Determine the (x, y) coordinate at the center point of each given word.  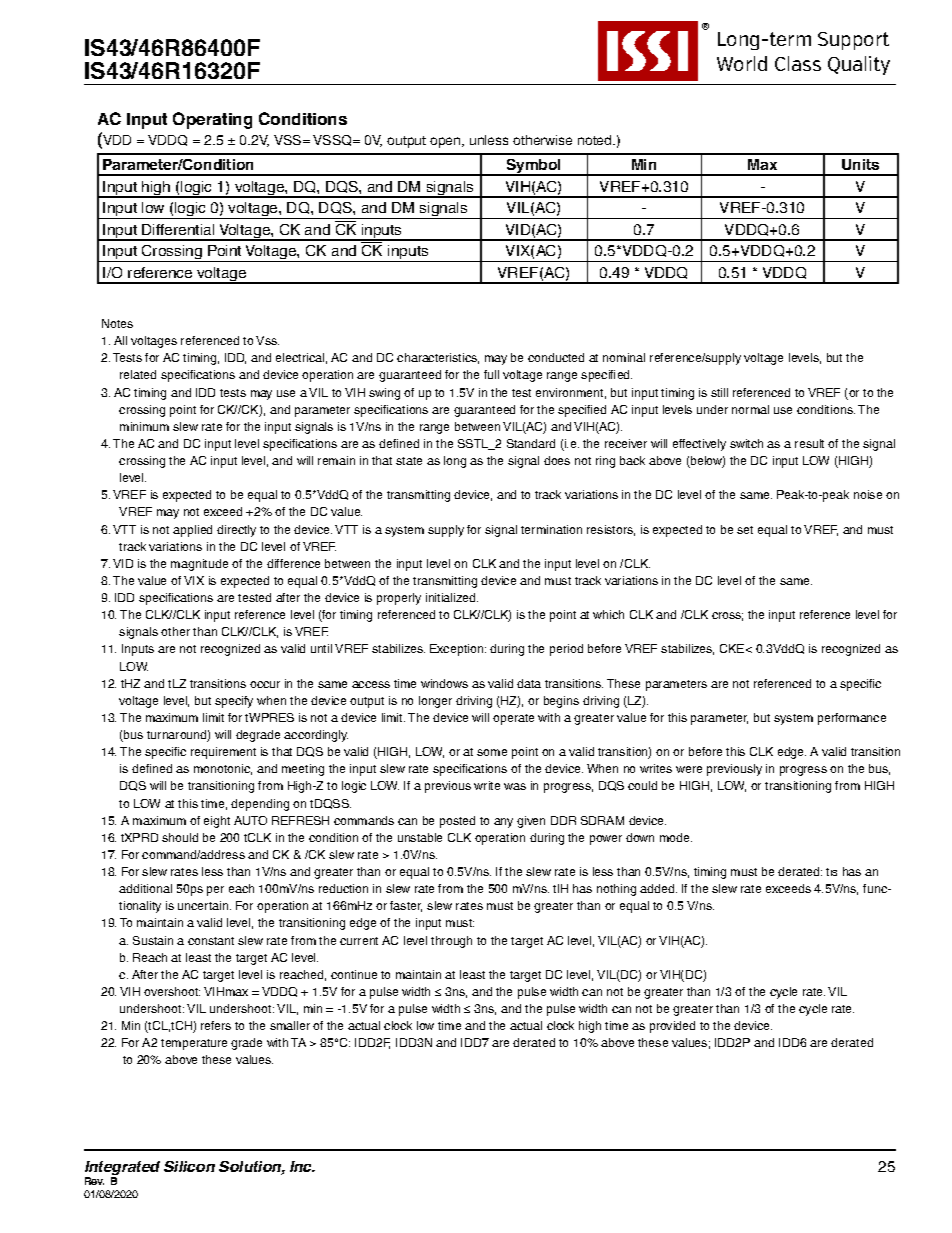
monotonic (223, 769)
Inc (302, 1166)
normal (750, 409)
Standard (531, 443)
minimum (144, 426)
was (515, 786)
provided (672, 1027)
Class (798, 63)
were (689, 769)
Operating (212, 120)
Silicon (189, 1166)
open (446, 142)
